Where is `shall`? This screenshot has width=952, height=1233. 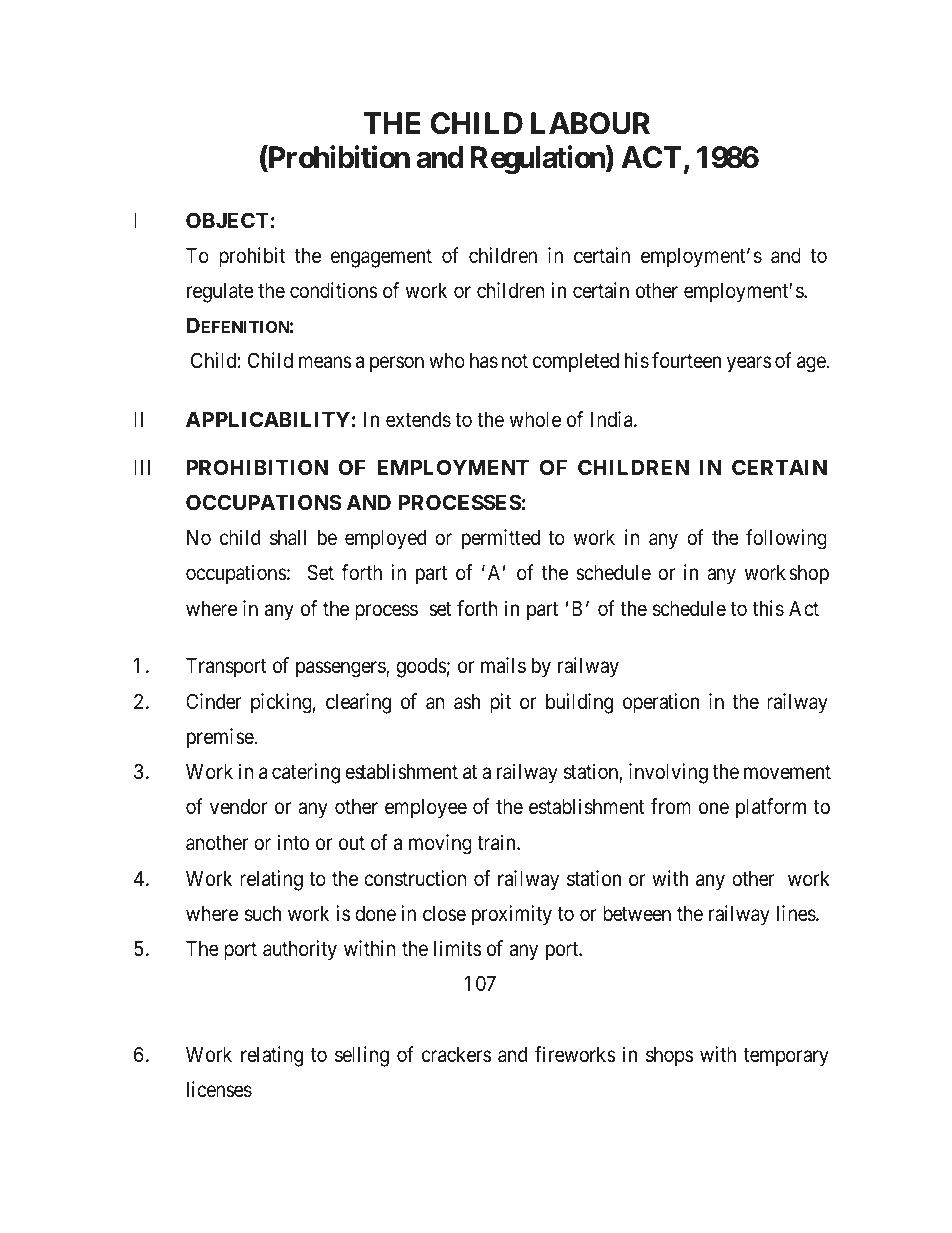
shall is located at coordinates (288, 538).
